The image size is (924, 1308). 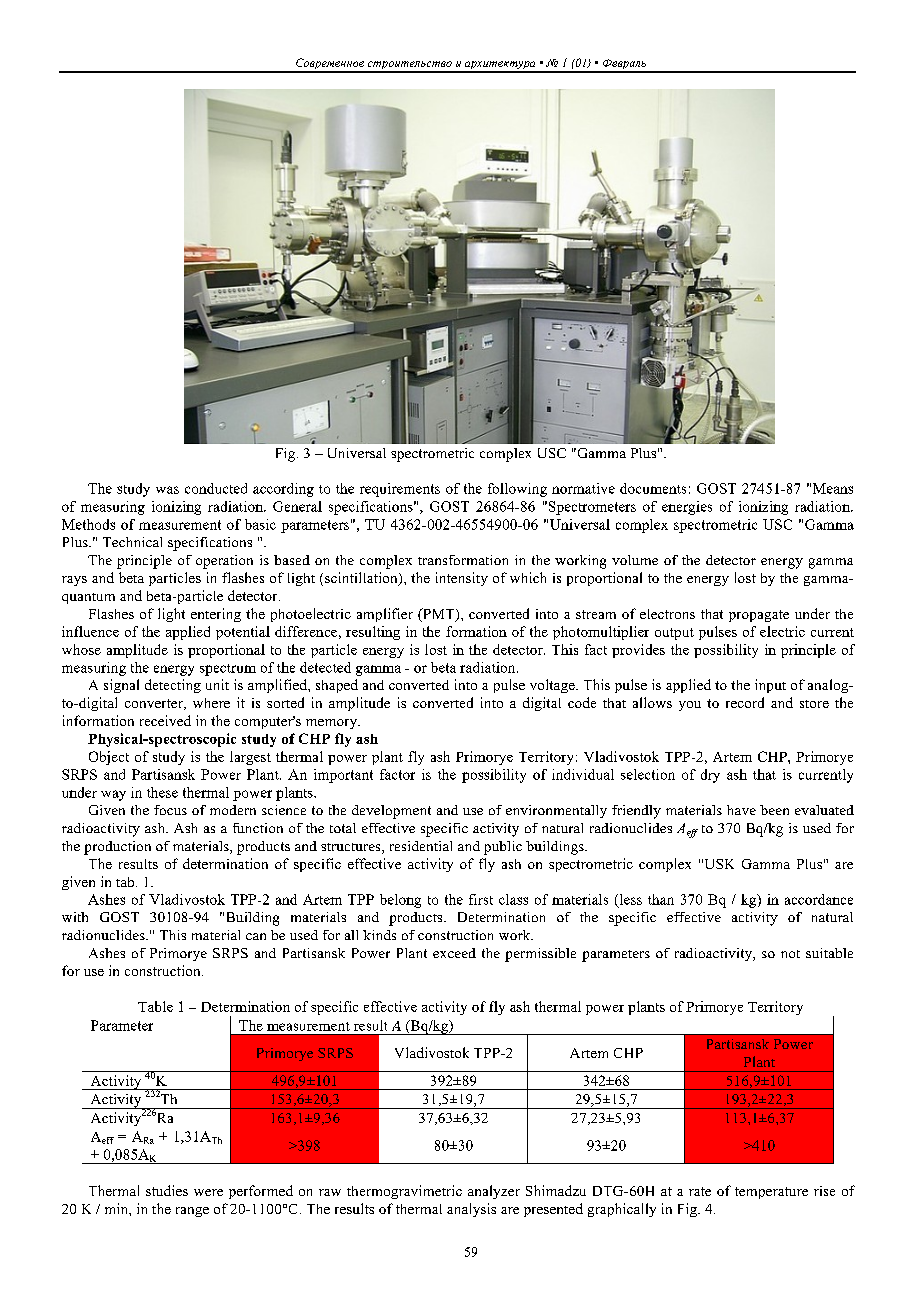 What do you see at coordinates (454, 953) in the document?
I see `exceed` at bounding box center [454, 953].
